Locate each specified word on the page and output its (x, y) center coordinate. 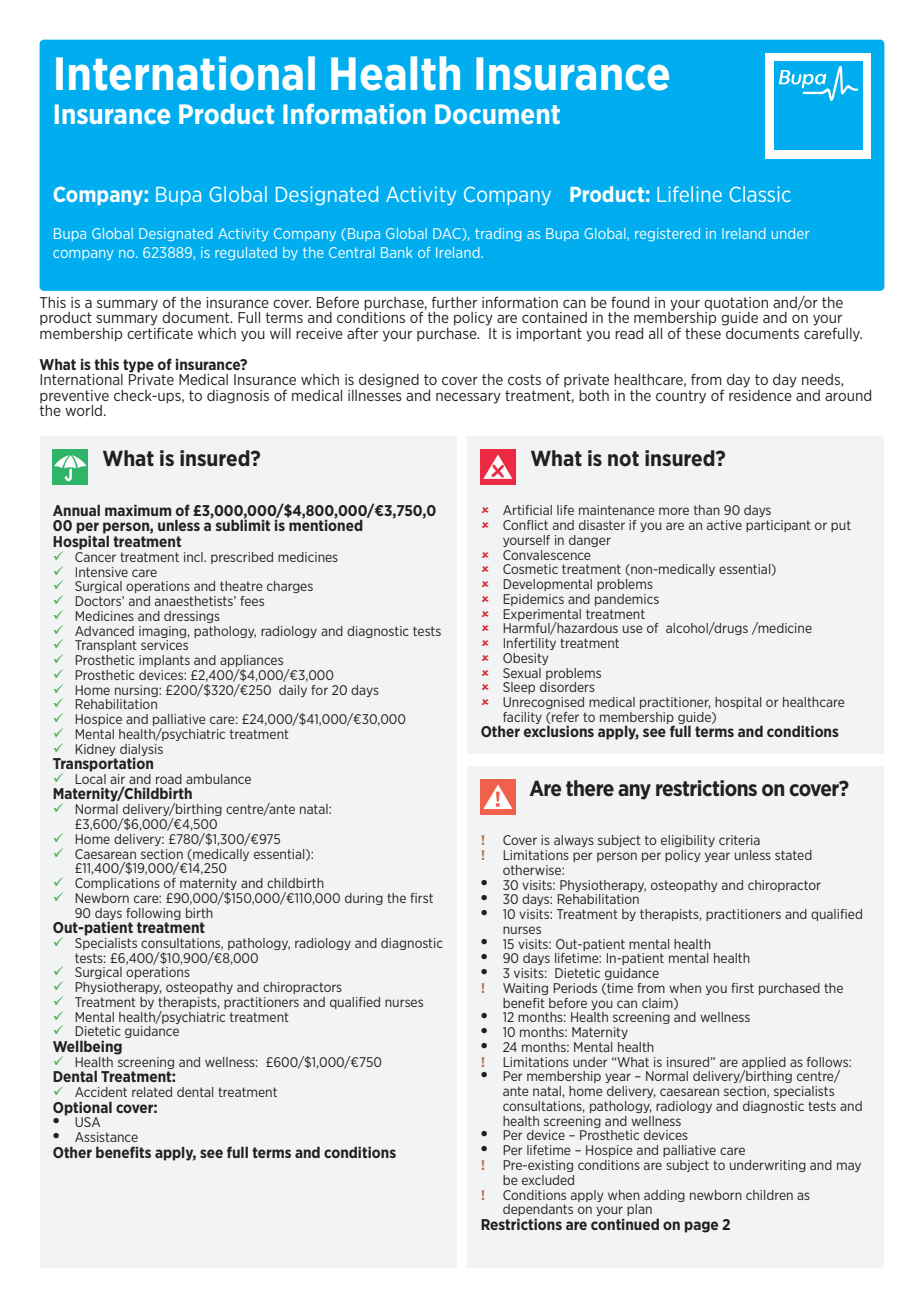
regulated (246, 253)
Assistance (106, 1137)
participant (778, 526)
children (769, 1195)
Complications (117, 884)
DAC (448, 234)
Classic (760, 194)
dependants (538, 1211)
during (364, 899)
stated (793, 855)
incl (194, 557)
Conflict (525, 525)
